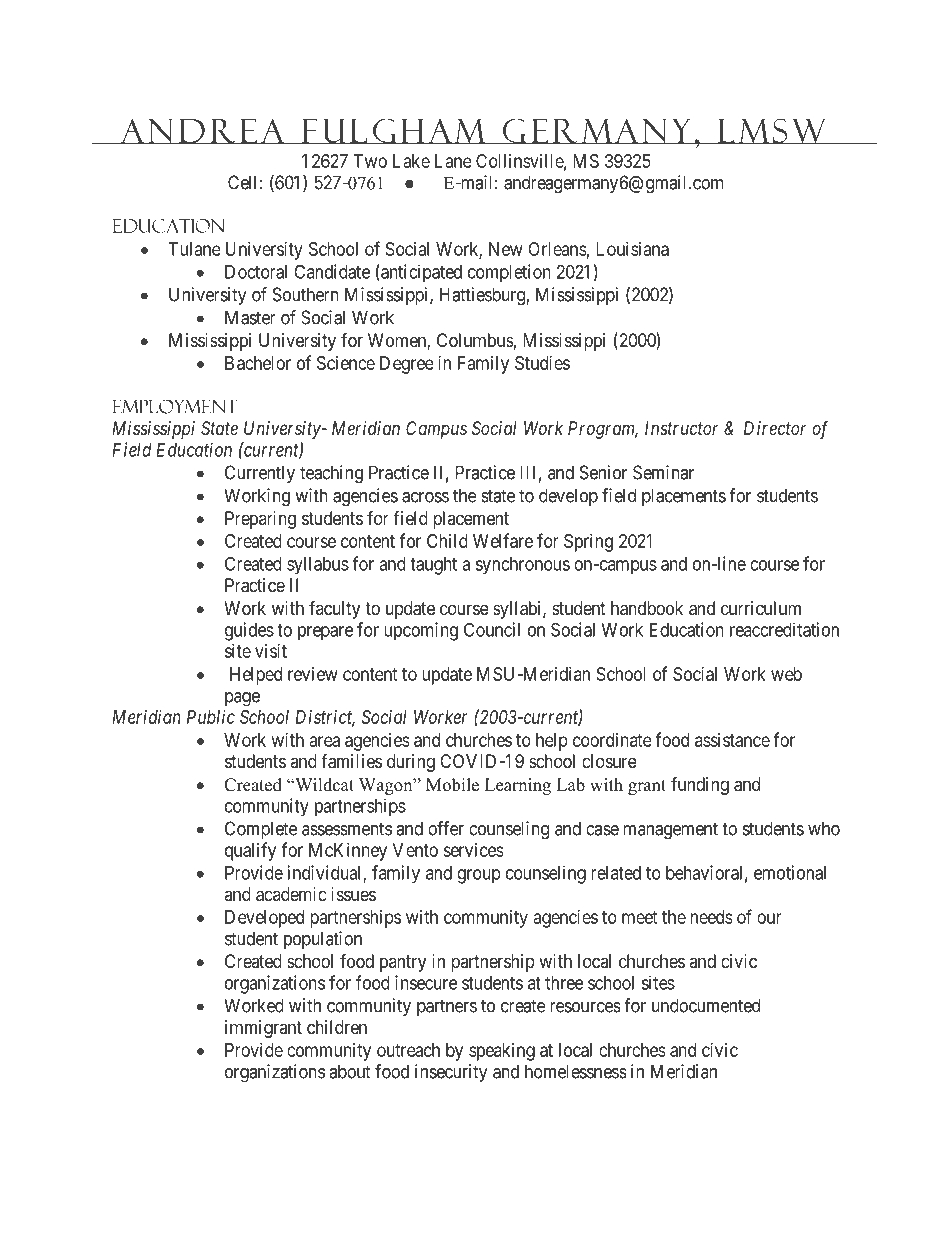  I want to click on about, so click(350, 1071).
